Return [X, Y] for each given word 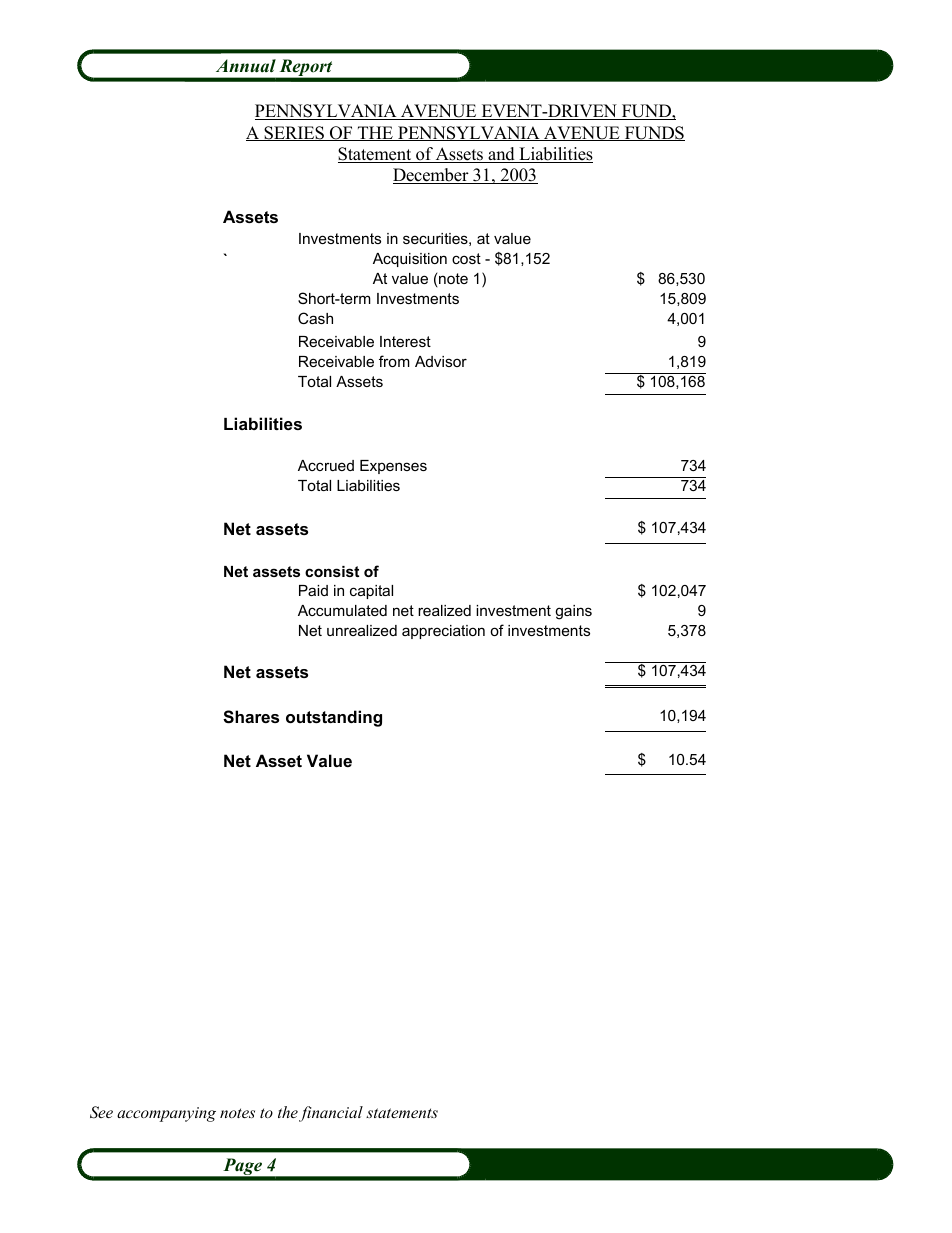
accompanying [166, 1114]
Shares [251, 717]
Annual [246, 66]
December [432, 176]
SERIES [294, 133]
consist [332, 571]
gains [573, 612]
